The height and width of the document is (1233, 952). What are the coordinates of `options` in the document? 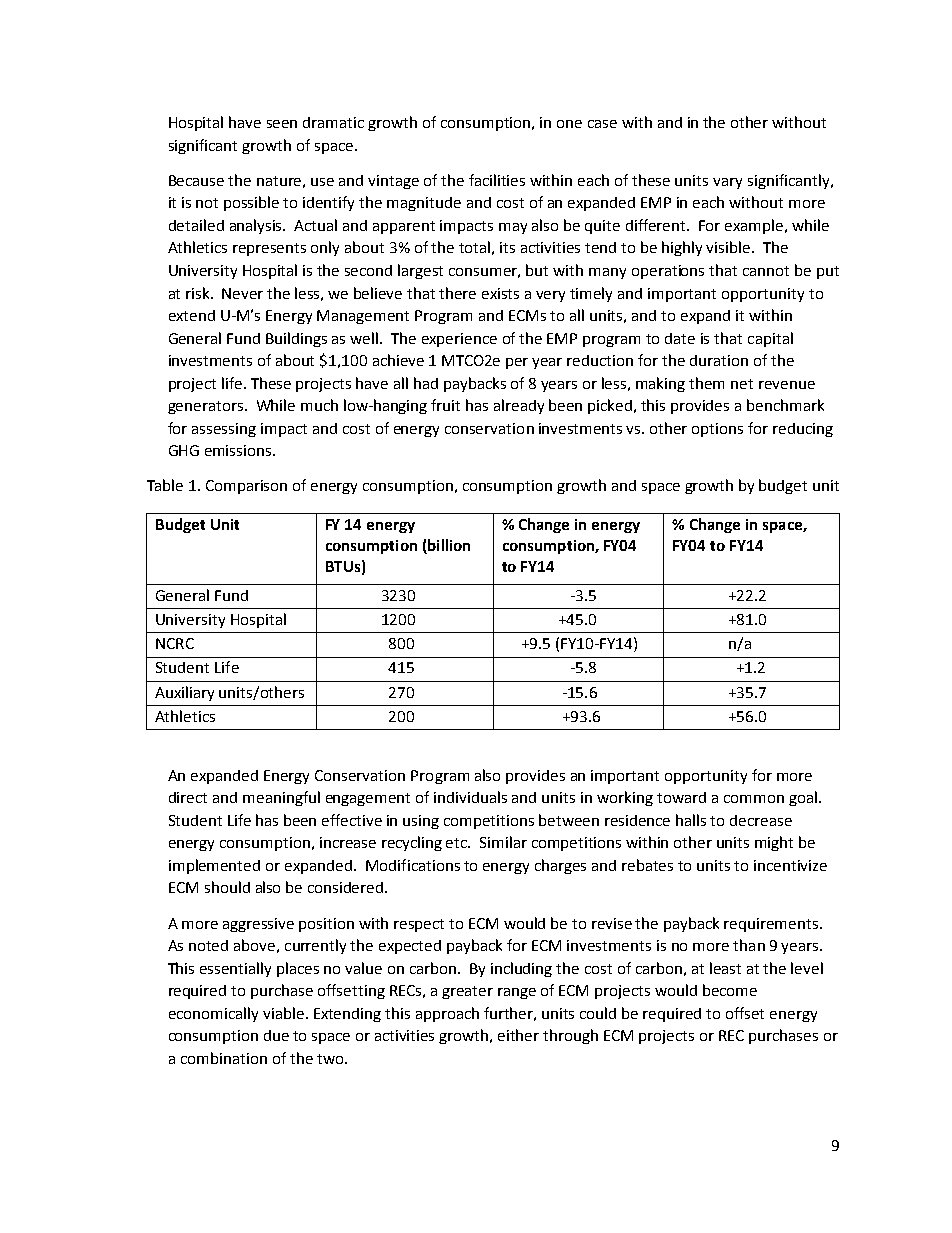 It's located at (717, 430).
